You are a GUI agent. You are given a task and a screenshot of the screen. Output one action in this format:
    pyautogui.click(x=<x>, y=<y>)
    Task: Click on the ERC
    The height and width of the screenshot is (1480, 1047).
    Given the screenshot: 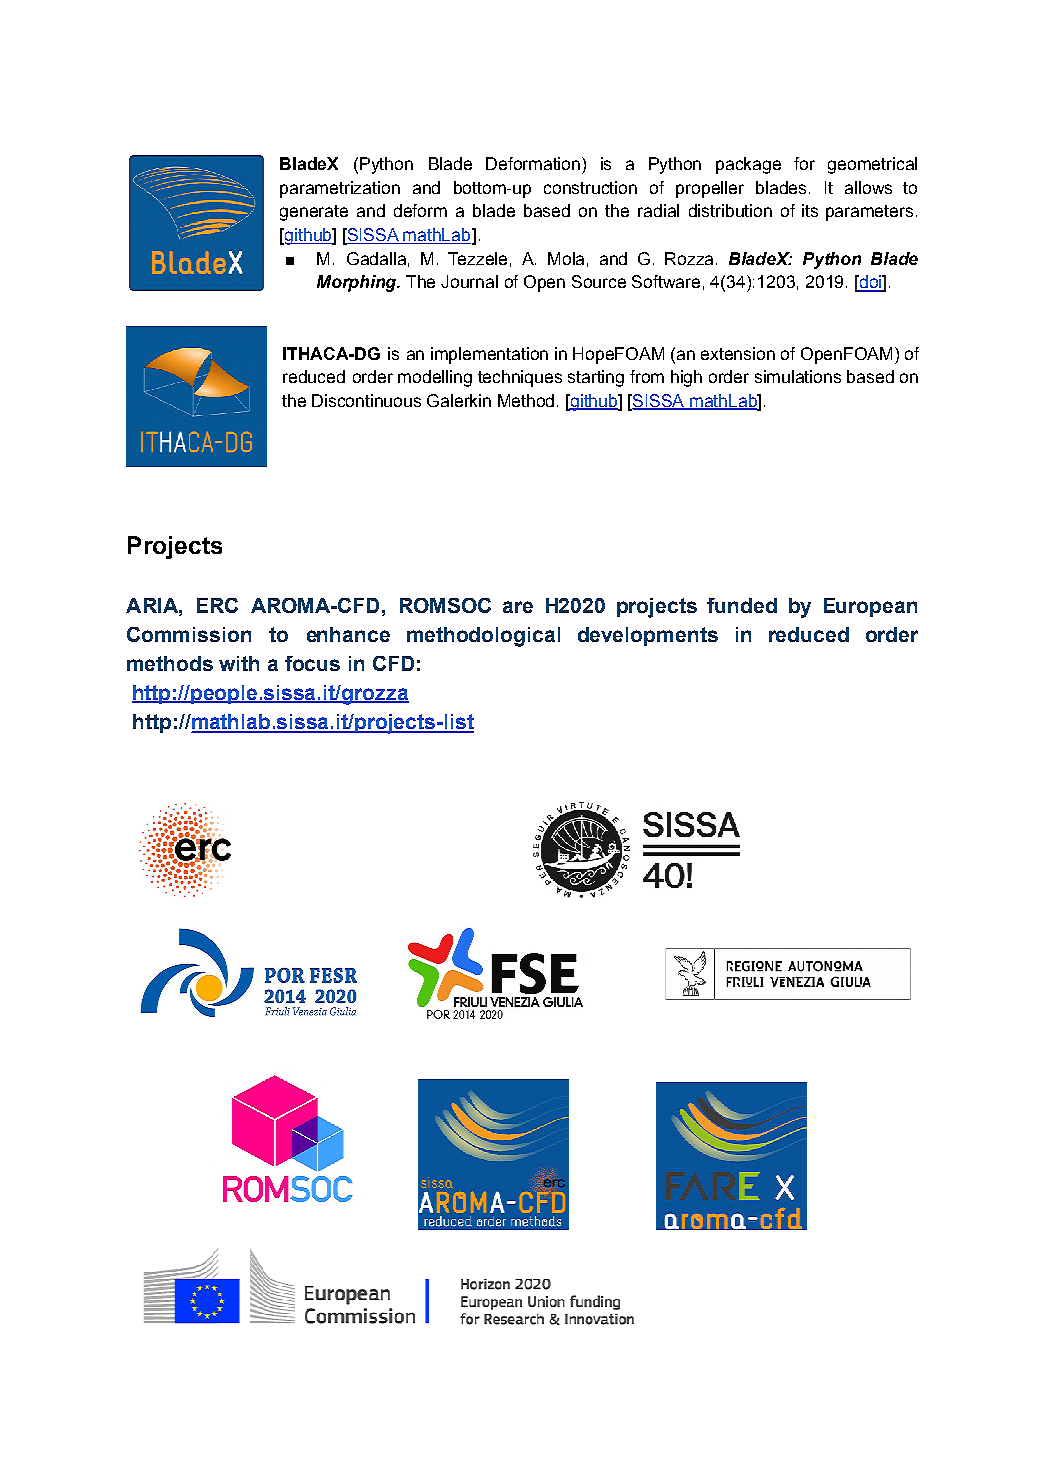 What is the action you would take?
    pyautogui.click(x=217, y=605)
